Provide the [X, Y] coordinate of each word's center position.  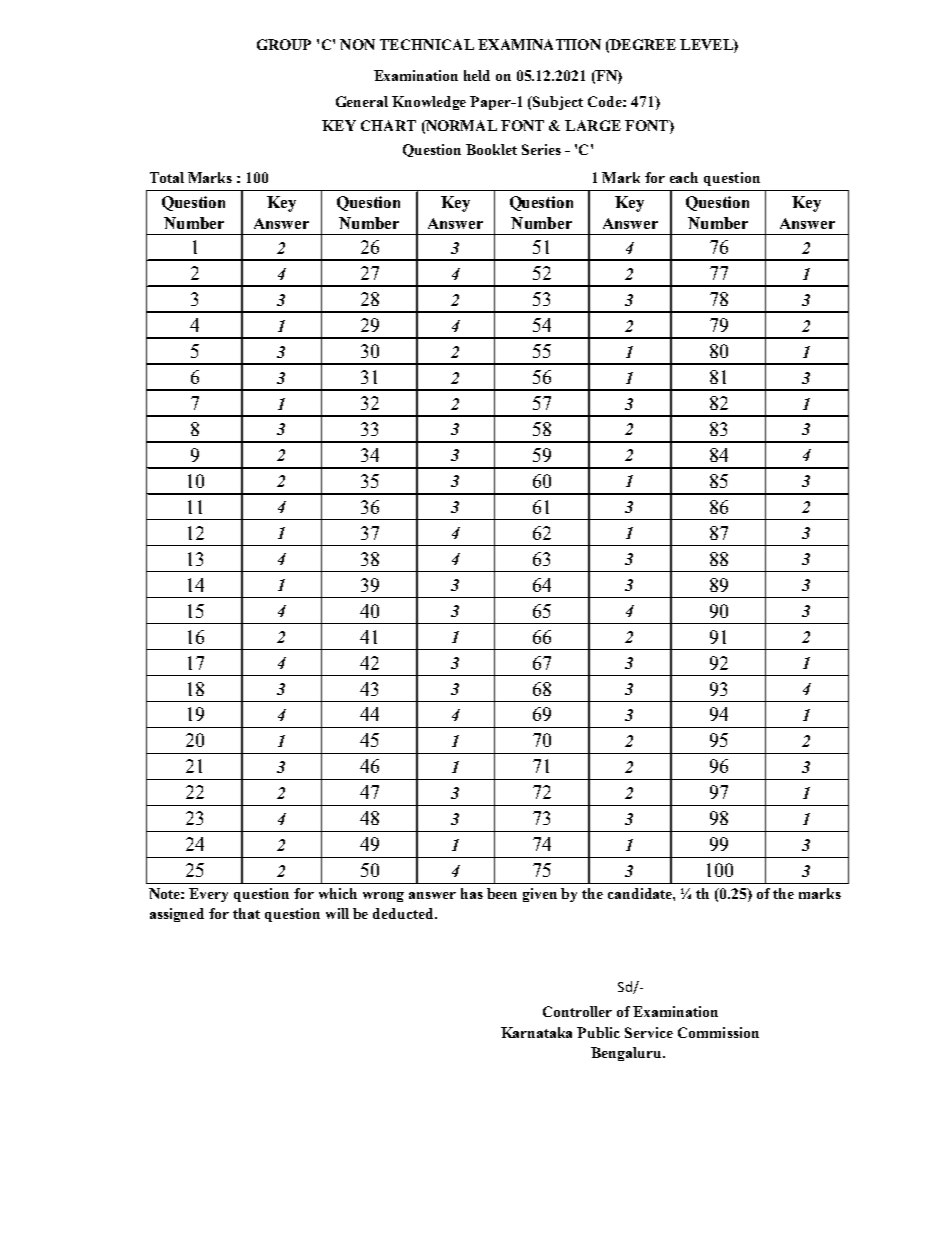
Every [208, 895]
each [684, 177]
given [540, 895]
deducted [404, 913]
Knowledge [429, 103]
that [246, 913]
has [472, 893]
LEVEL [707, 46]
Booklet [491, 149]
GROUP [284, 44]
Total [167, 177]
